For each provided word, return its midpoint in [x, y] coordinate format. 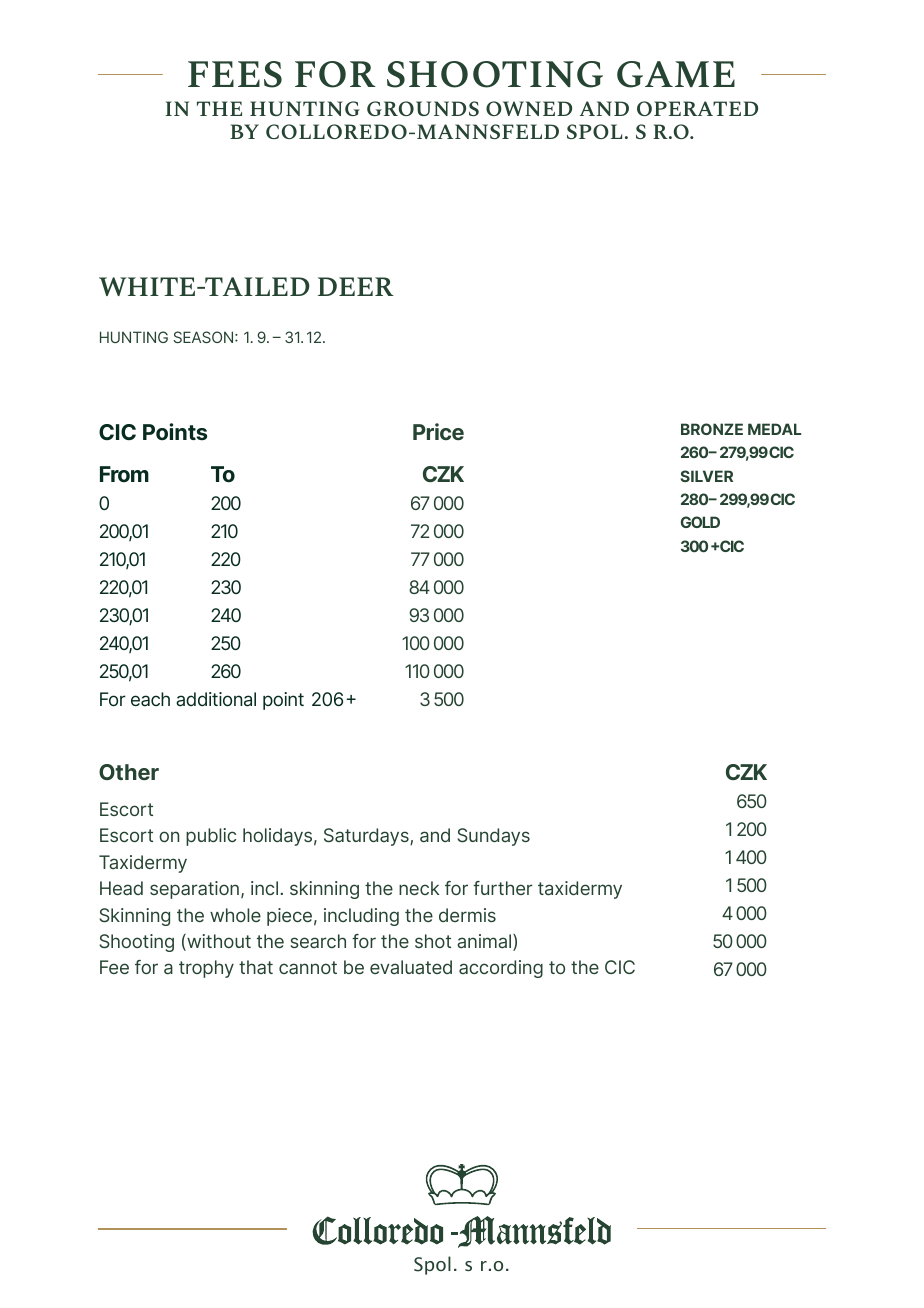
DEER [356, 286]
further [503, 888]
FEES [235, 74]
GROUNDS [423, 108]
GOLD [700, 522]
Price [438, 431]
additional [216, 699]
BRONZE [712, 429]
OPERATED [697, 108]
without [218, 942]
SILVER [707, 476]
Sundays [494, 837]
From [124, 474]
